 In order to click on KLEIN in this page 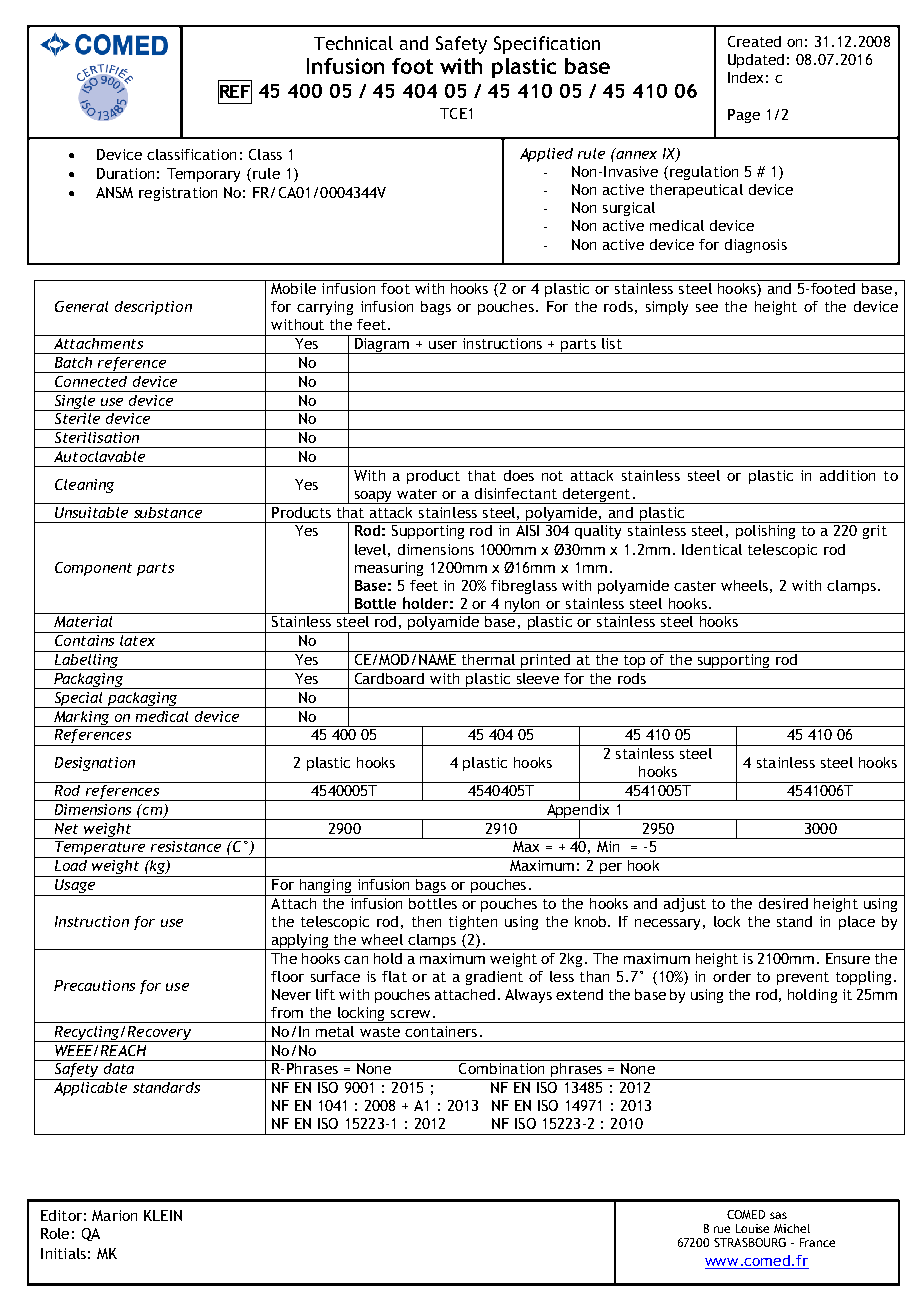, I will do `click(163, 1215)`.
